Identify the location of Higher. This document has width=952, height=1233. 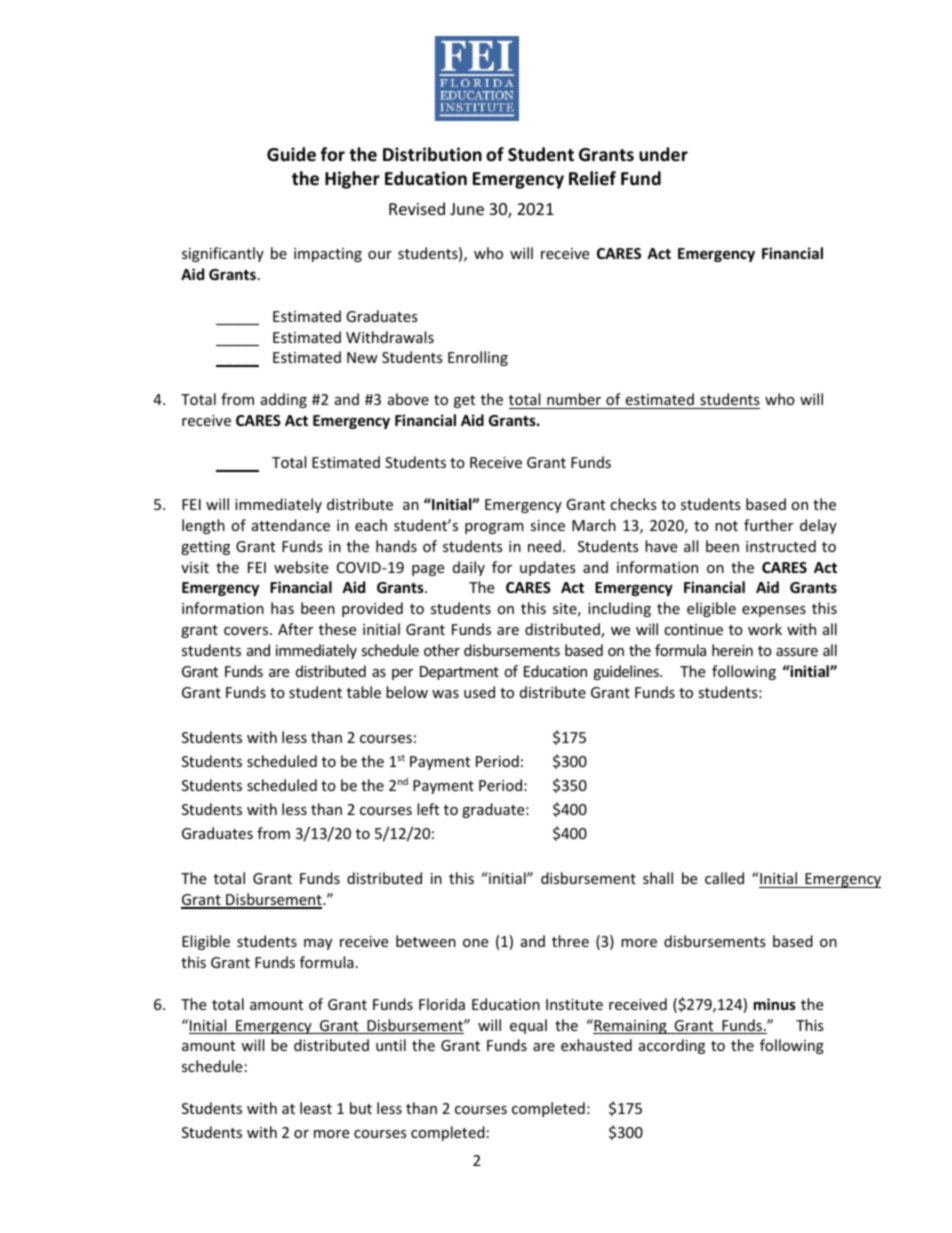
(352, 180).
